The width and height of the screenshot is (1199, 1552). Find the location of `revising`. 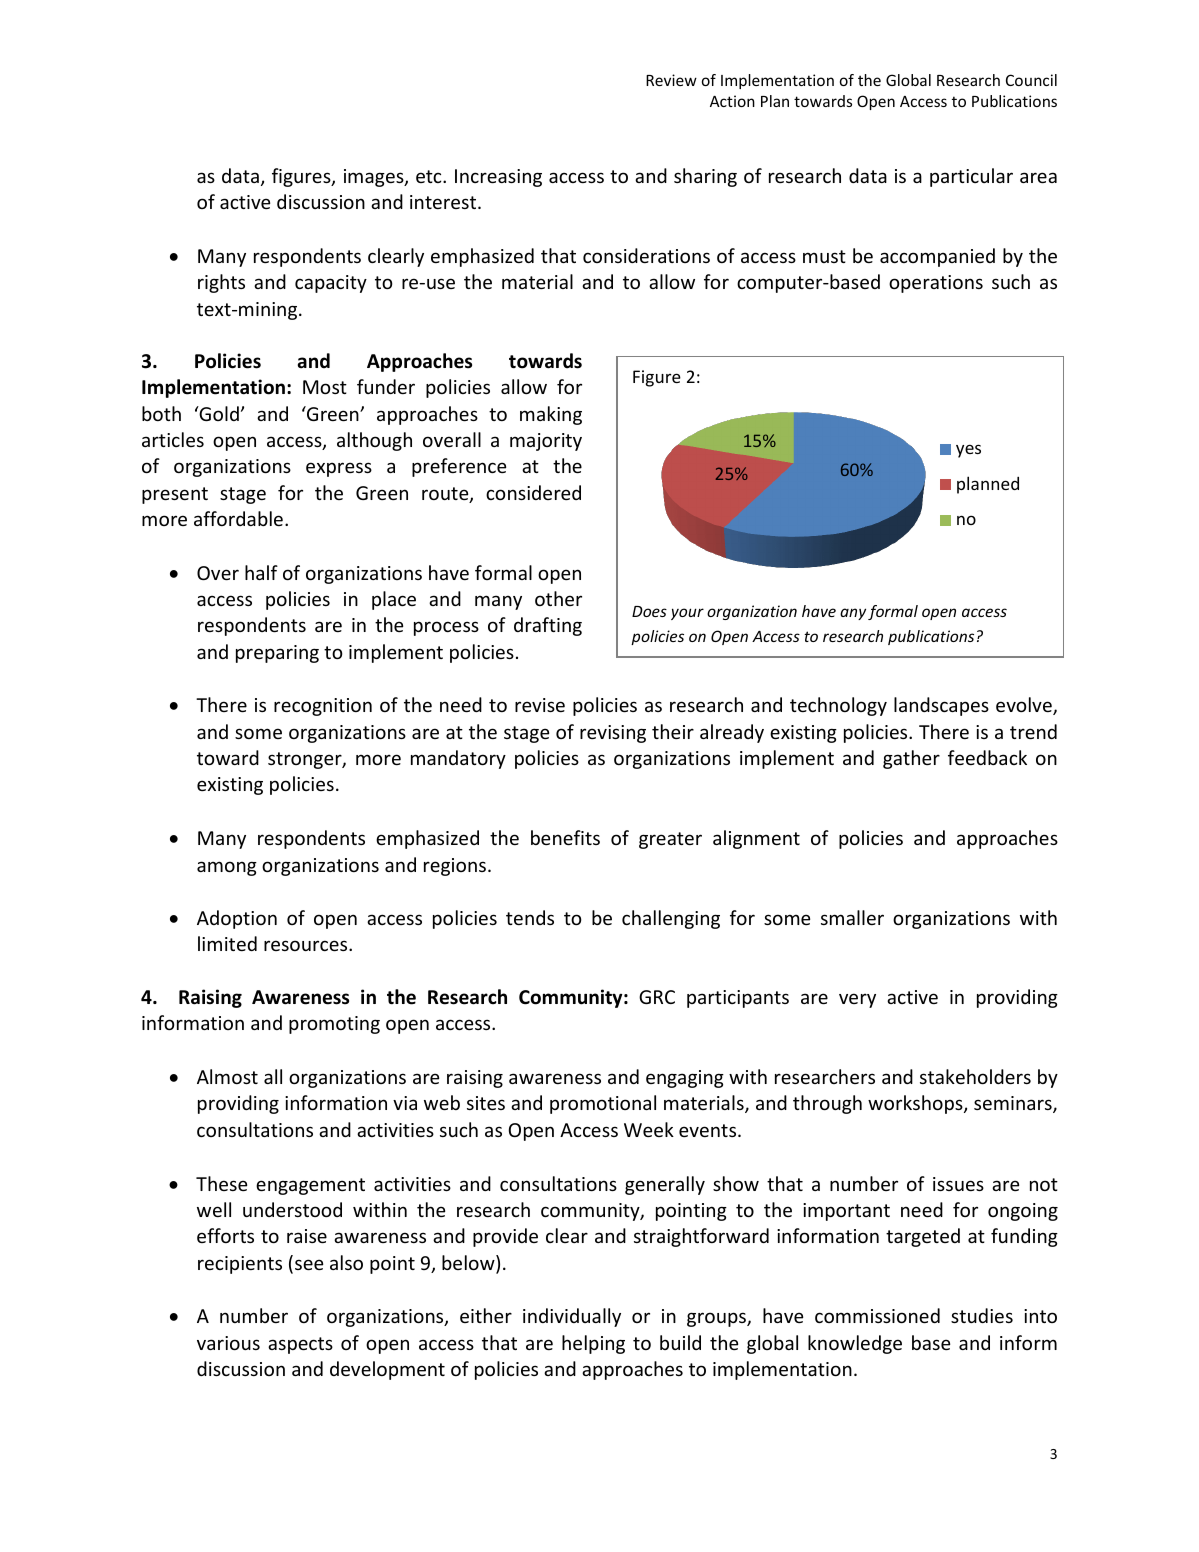

revising is located at coordinates (613, 734).
